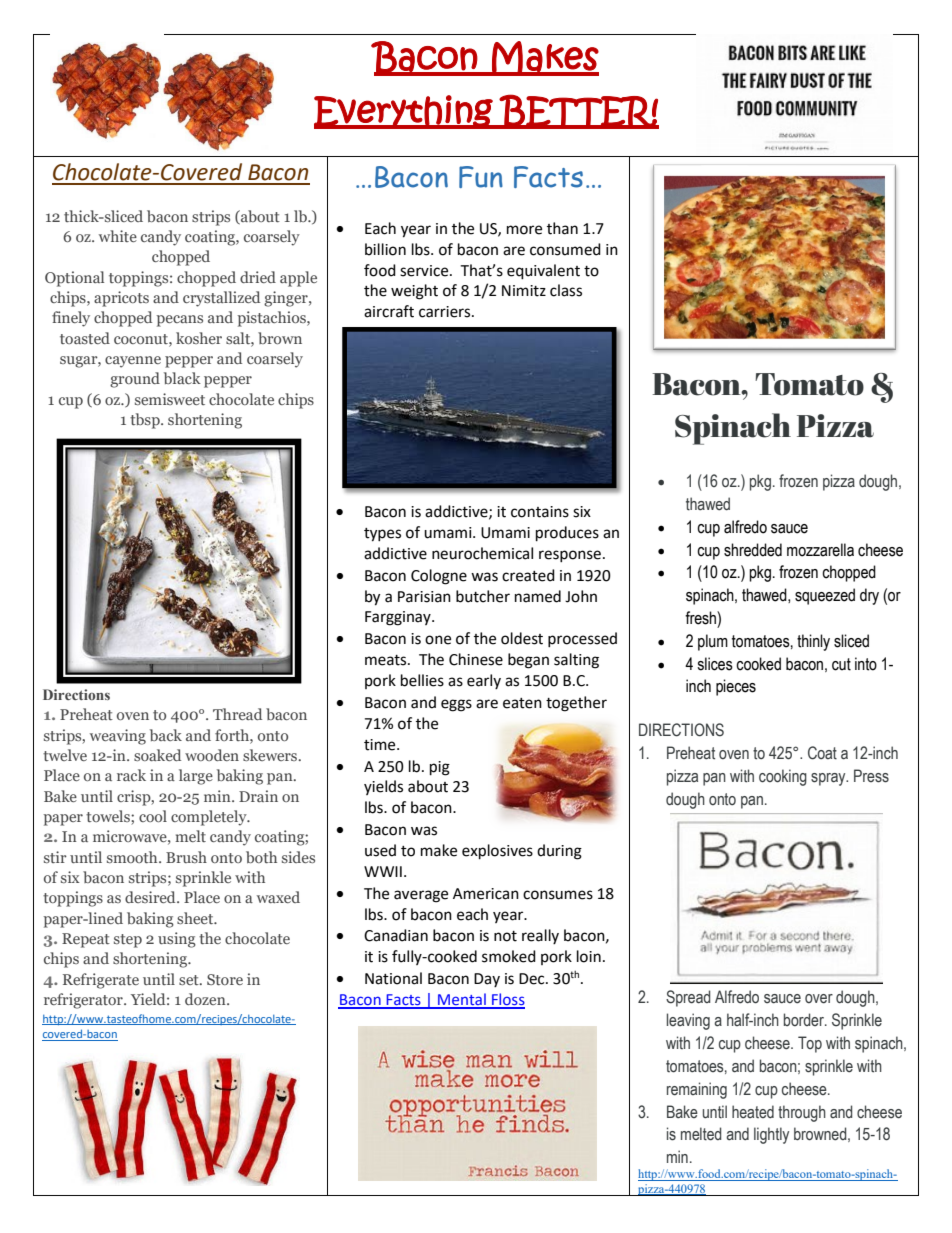  Describe the element at coordinates (206, 999) in the image. I see `dozen` at that location.
